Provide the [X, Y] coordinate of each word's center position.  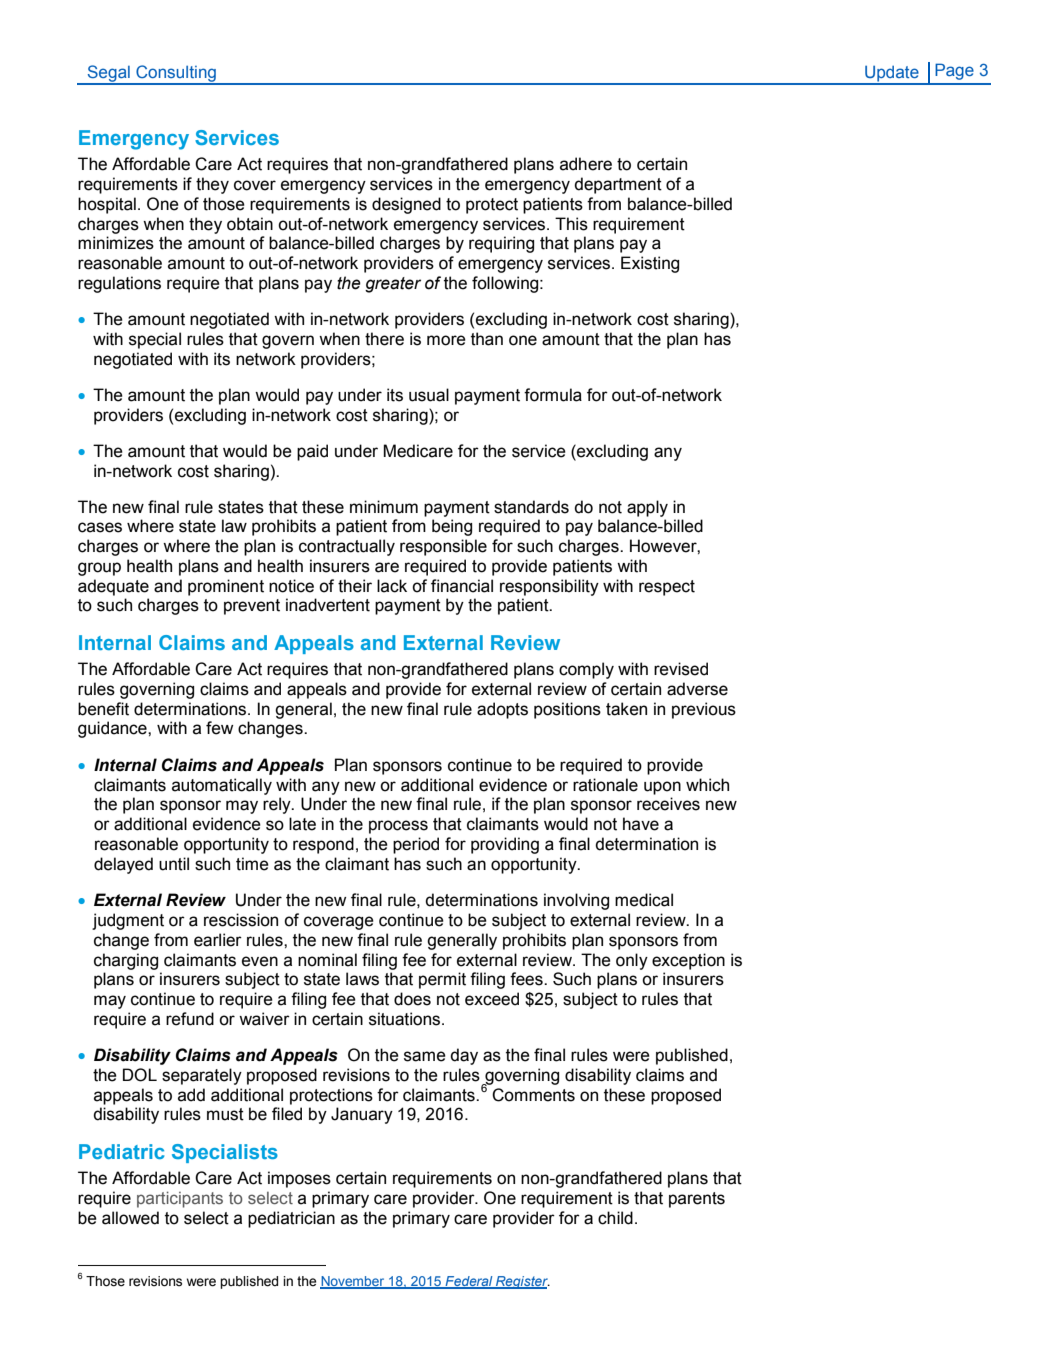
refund [190, 1019]
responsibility [549, 587]
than [487, 339]
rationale [605, 785]
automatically [222, 786]
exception [688, 961]
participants [180, 1199]
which [707, 785]
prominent [226, 587]
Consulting [176, 74]
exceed [492, 999]
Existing [650, 264]
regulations [119, 284]
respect [667, 588]
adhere [586, 164]
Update [892, 75]
